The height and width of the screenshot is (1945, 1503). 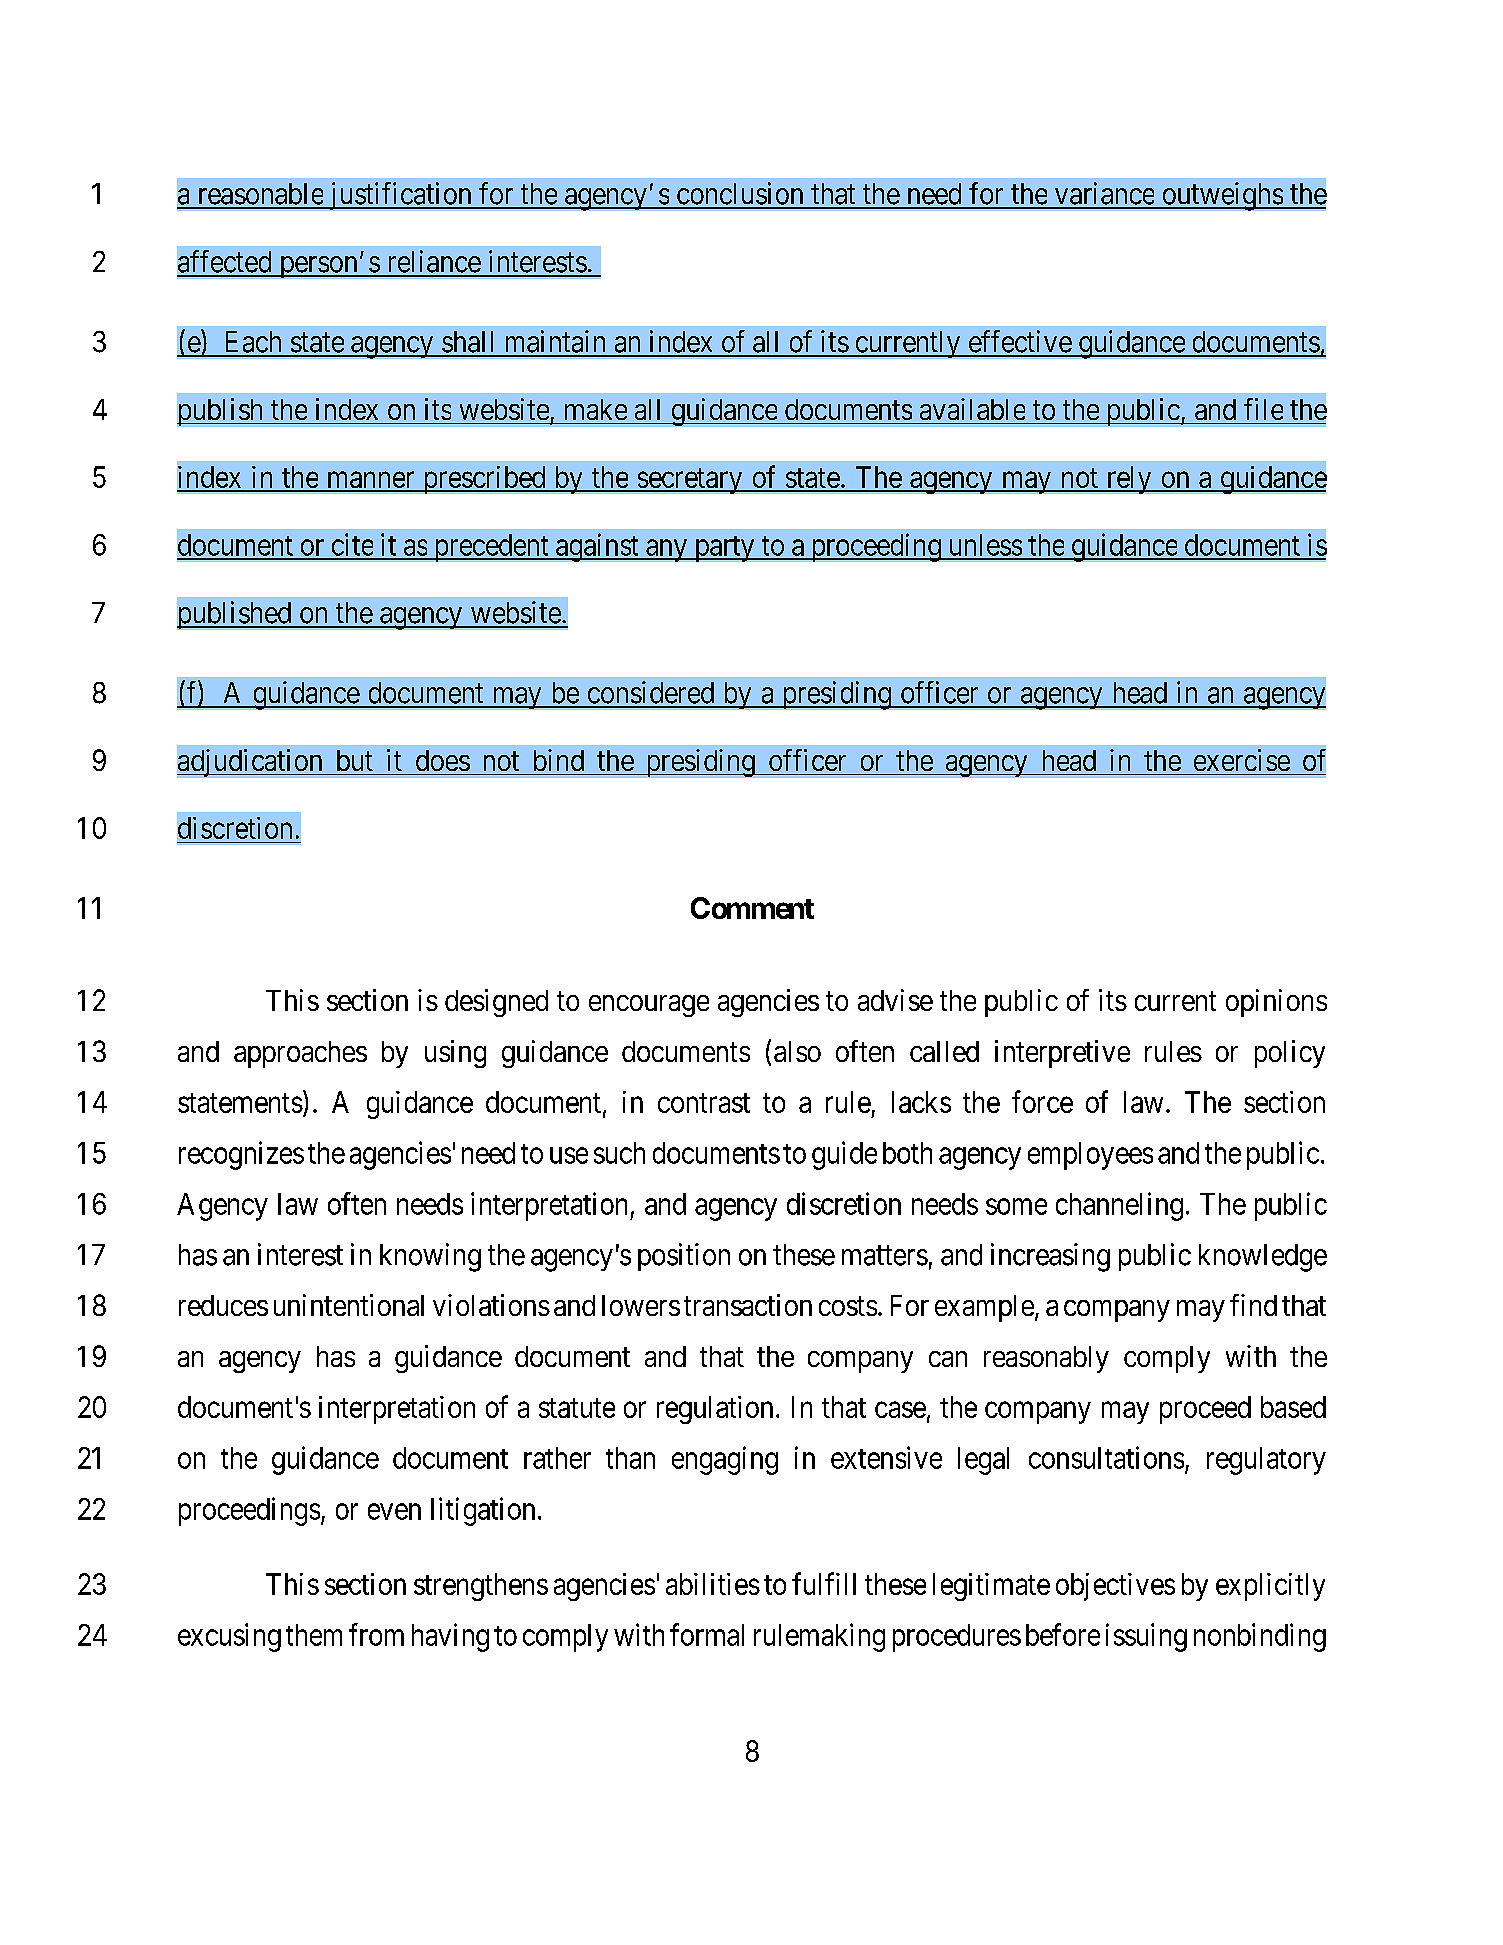 What do you see at coordinates (400, 196) in the screenshot?
I see `justification` at bounding box center [400, 196].
